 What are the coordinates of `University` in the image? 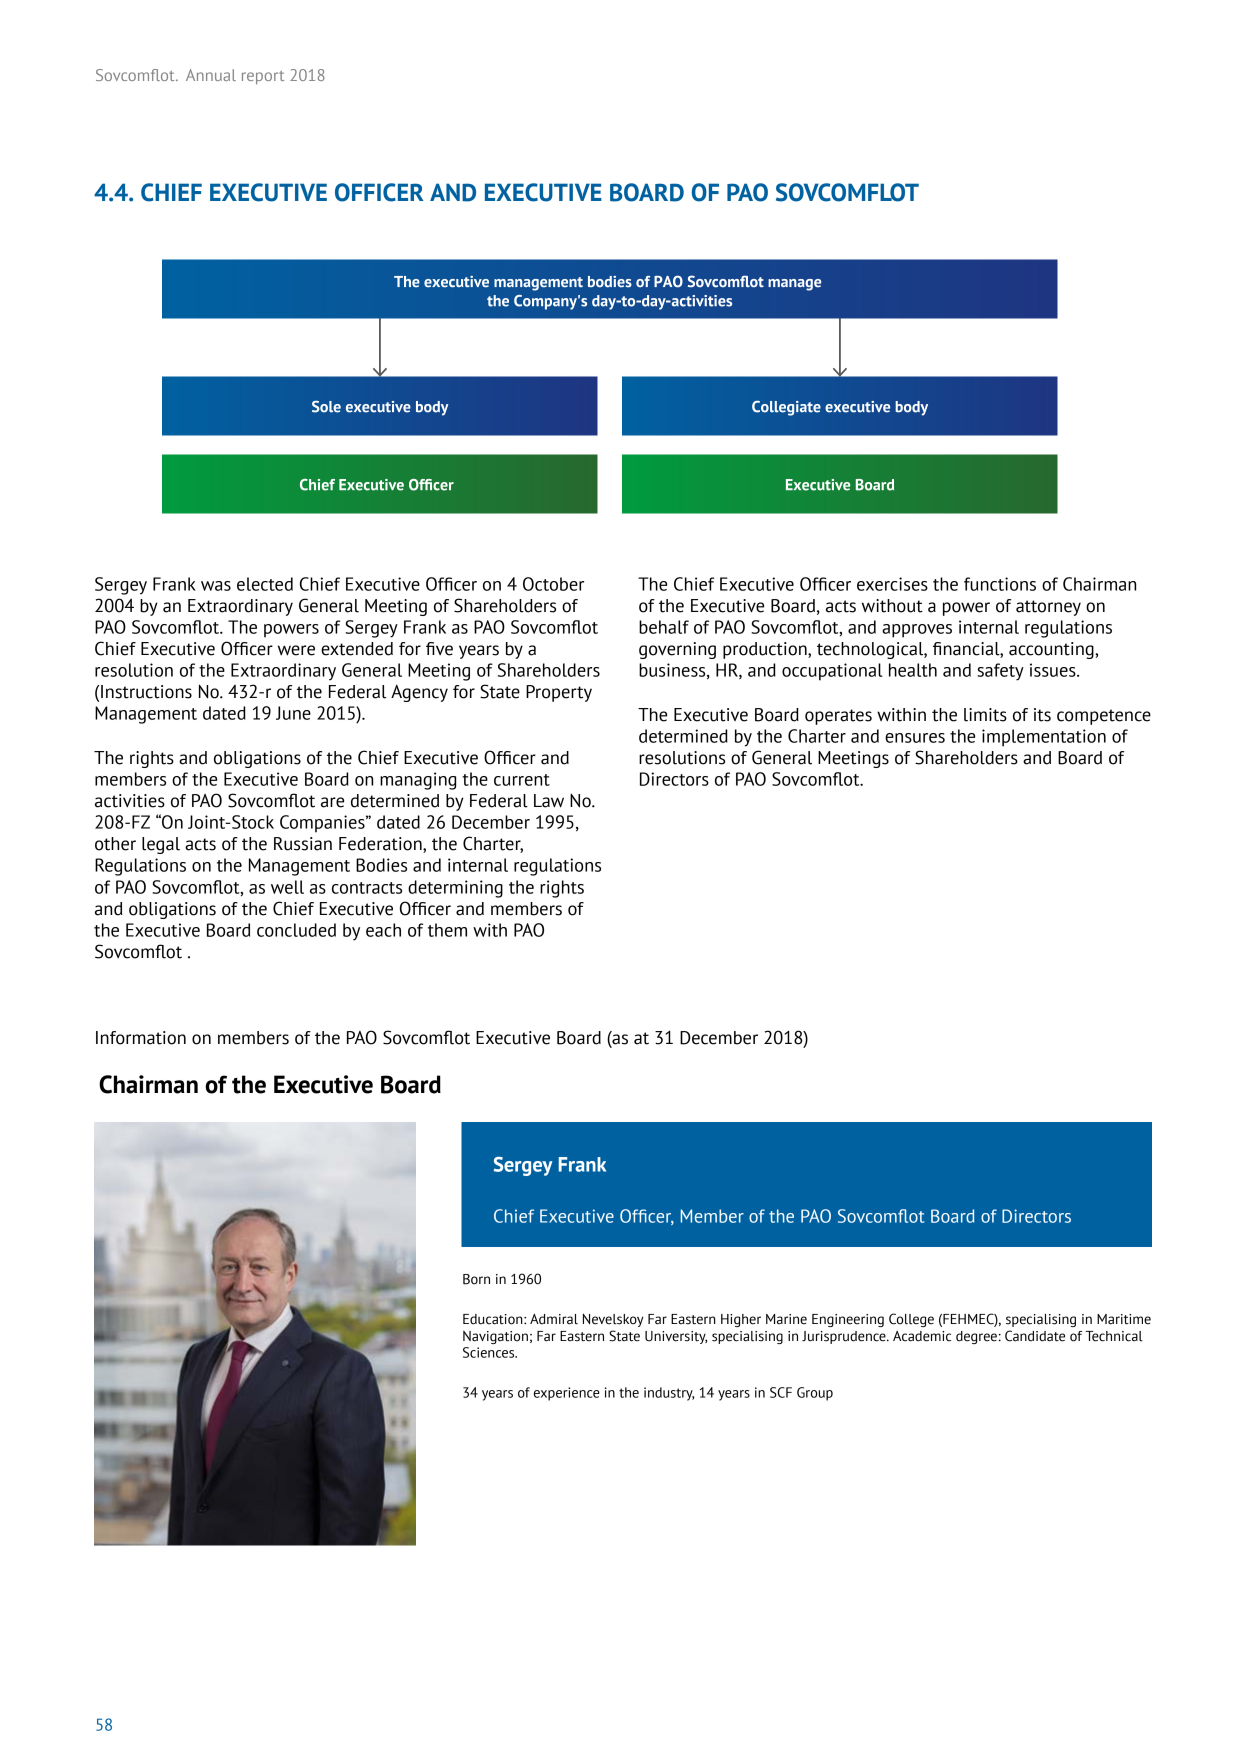 It's located at (676, 1337).
